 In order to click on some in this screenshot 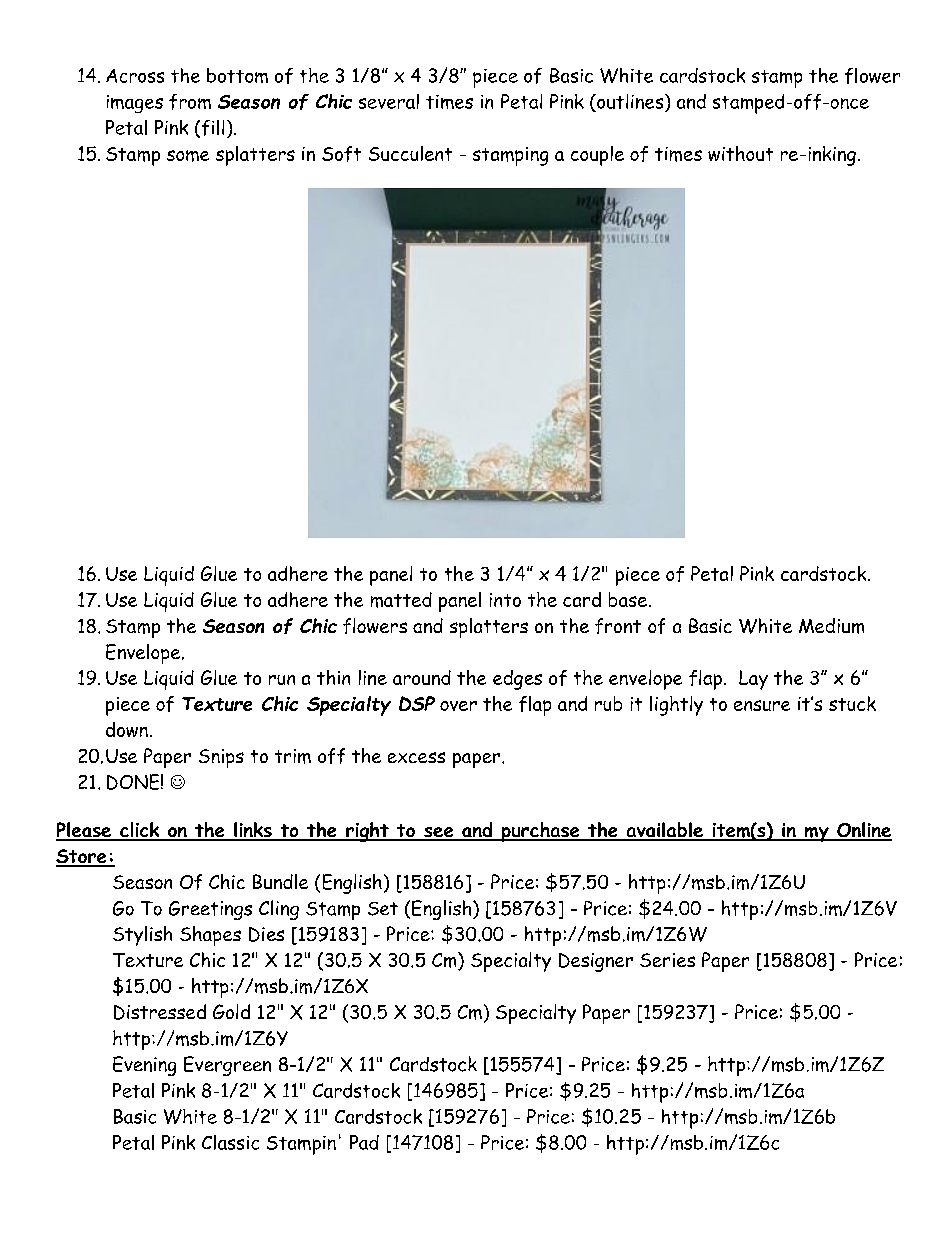, I will do `click(188, 156)`.
